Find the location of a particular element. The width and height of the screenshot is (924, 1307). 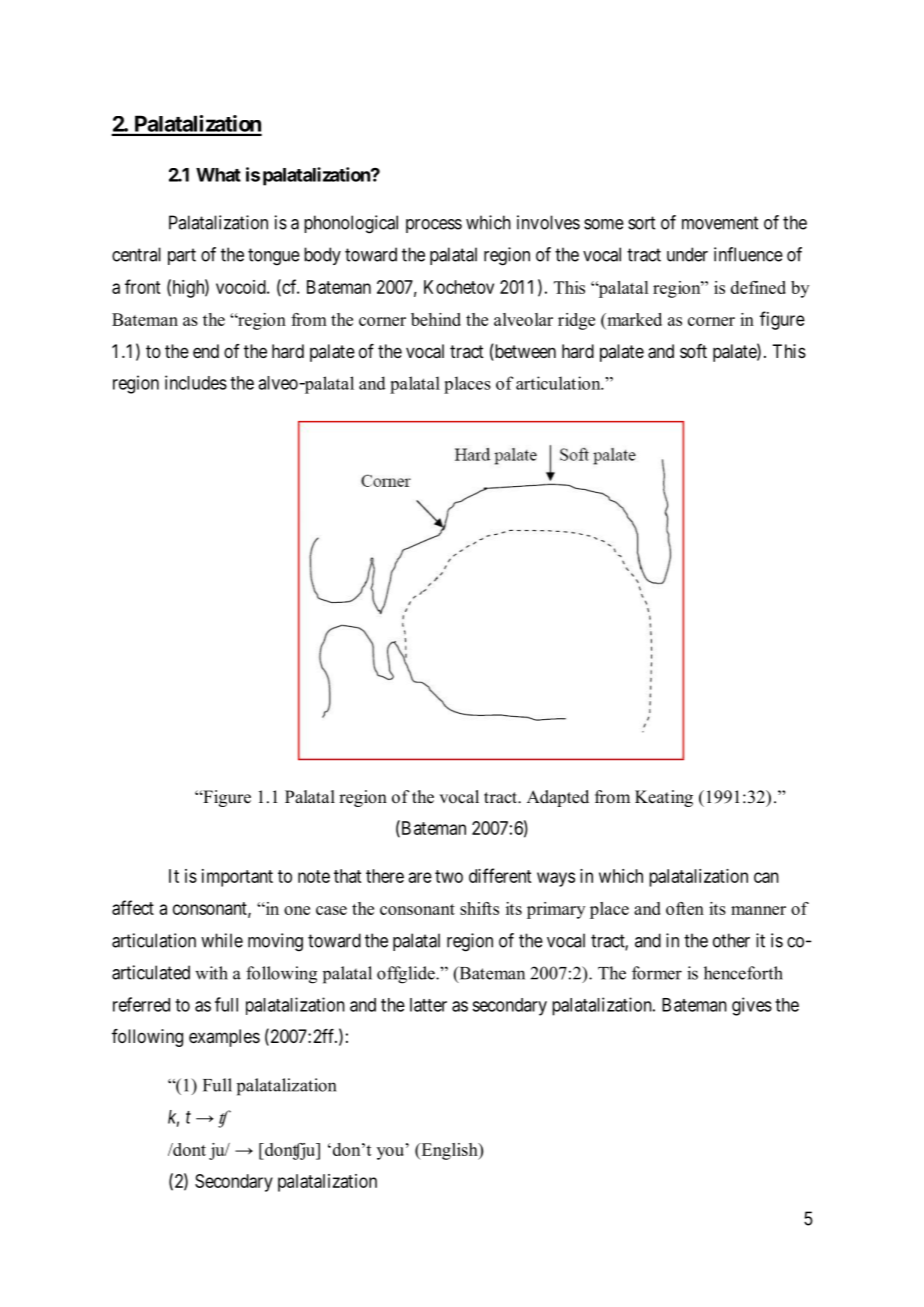

English is located at coordinates (449, 1151).
